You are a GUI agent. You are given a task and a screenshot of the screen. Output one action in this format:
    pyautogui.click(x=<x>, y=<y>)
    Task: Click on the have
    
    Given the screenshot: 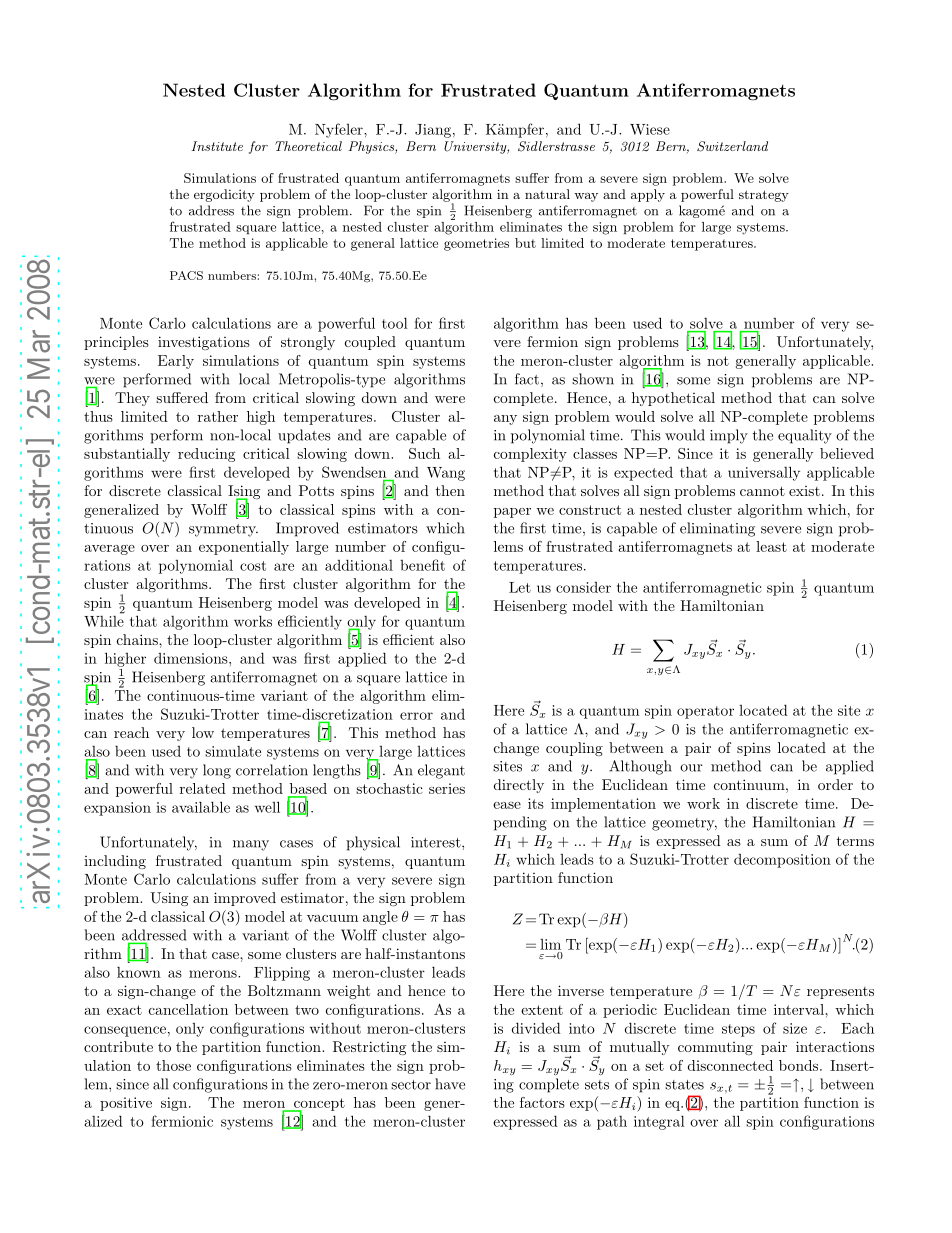 What is the action you would take?
    pyautogui.click(x=450, y=1084)
